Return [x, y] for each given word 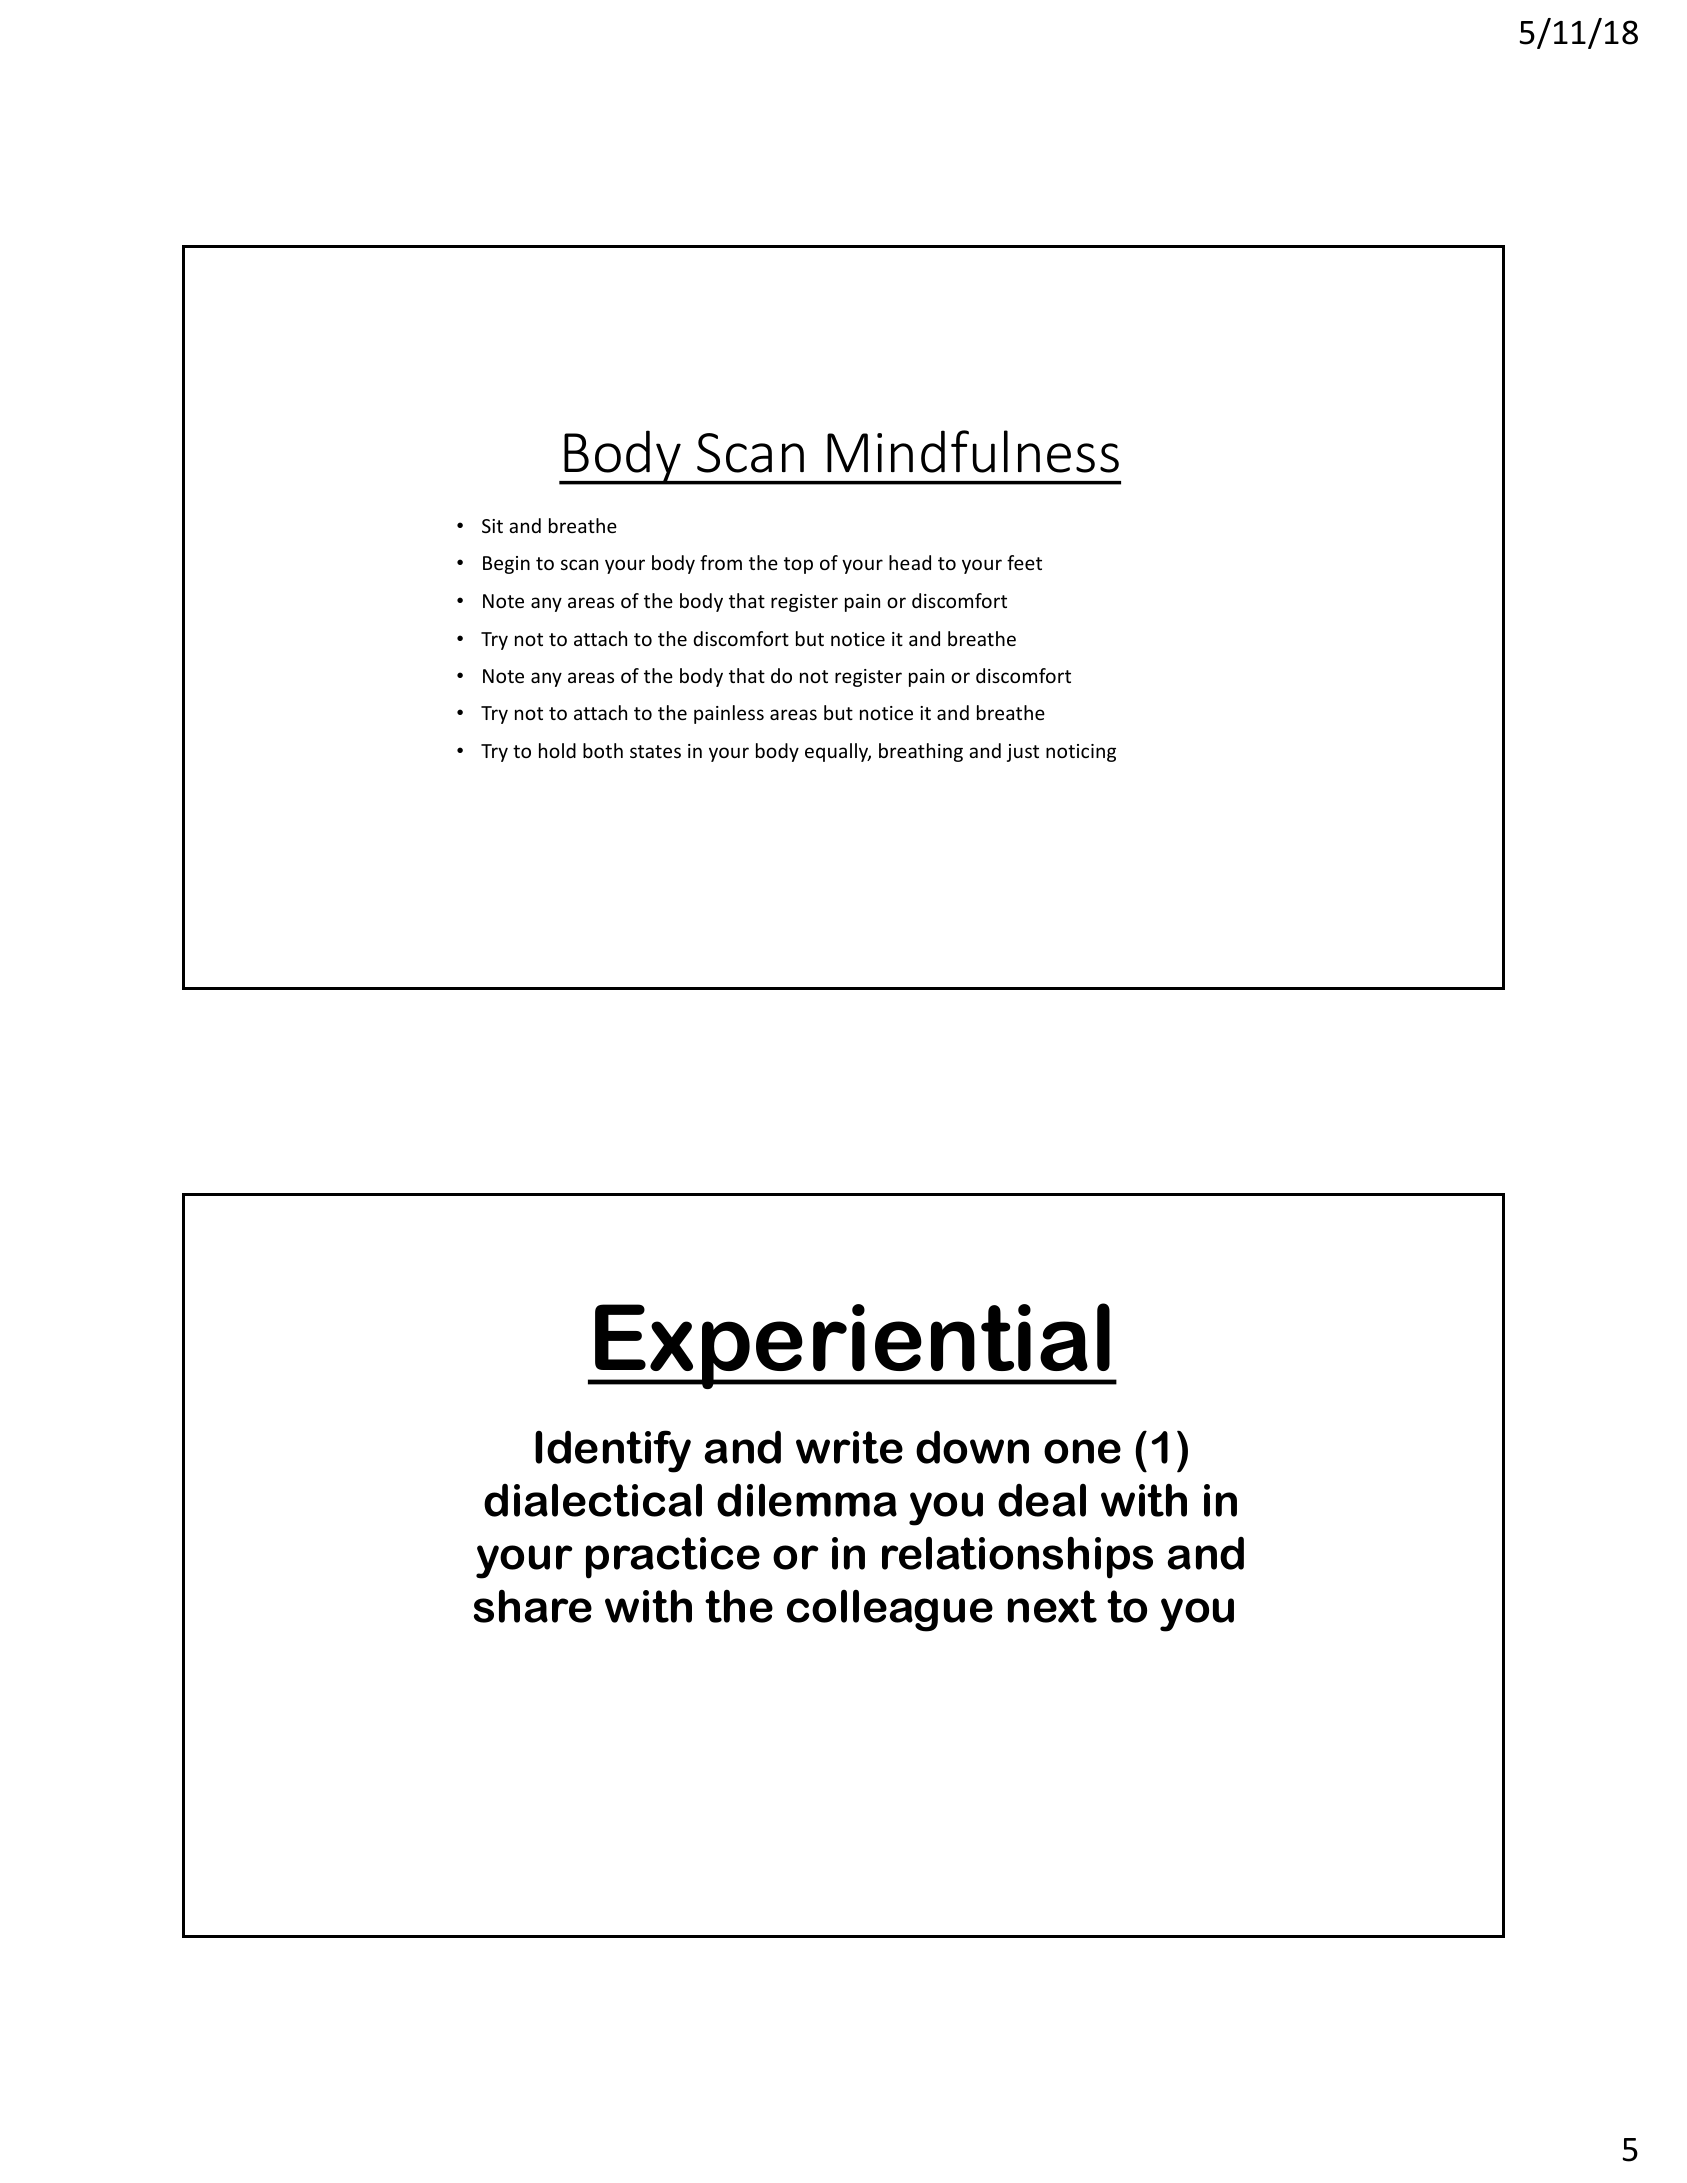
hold [557, 750]
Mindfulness [973, 451]
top [798, 565]
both [603, 750]
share [533, 1606]
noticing [1081, 753]
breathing [921, 752]
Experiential [853, 1346]
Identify [613, 1451]
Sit [492, 526]
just [1023, 753]
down [972, 1447]
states [655, 751]
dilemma [807, 1500]
